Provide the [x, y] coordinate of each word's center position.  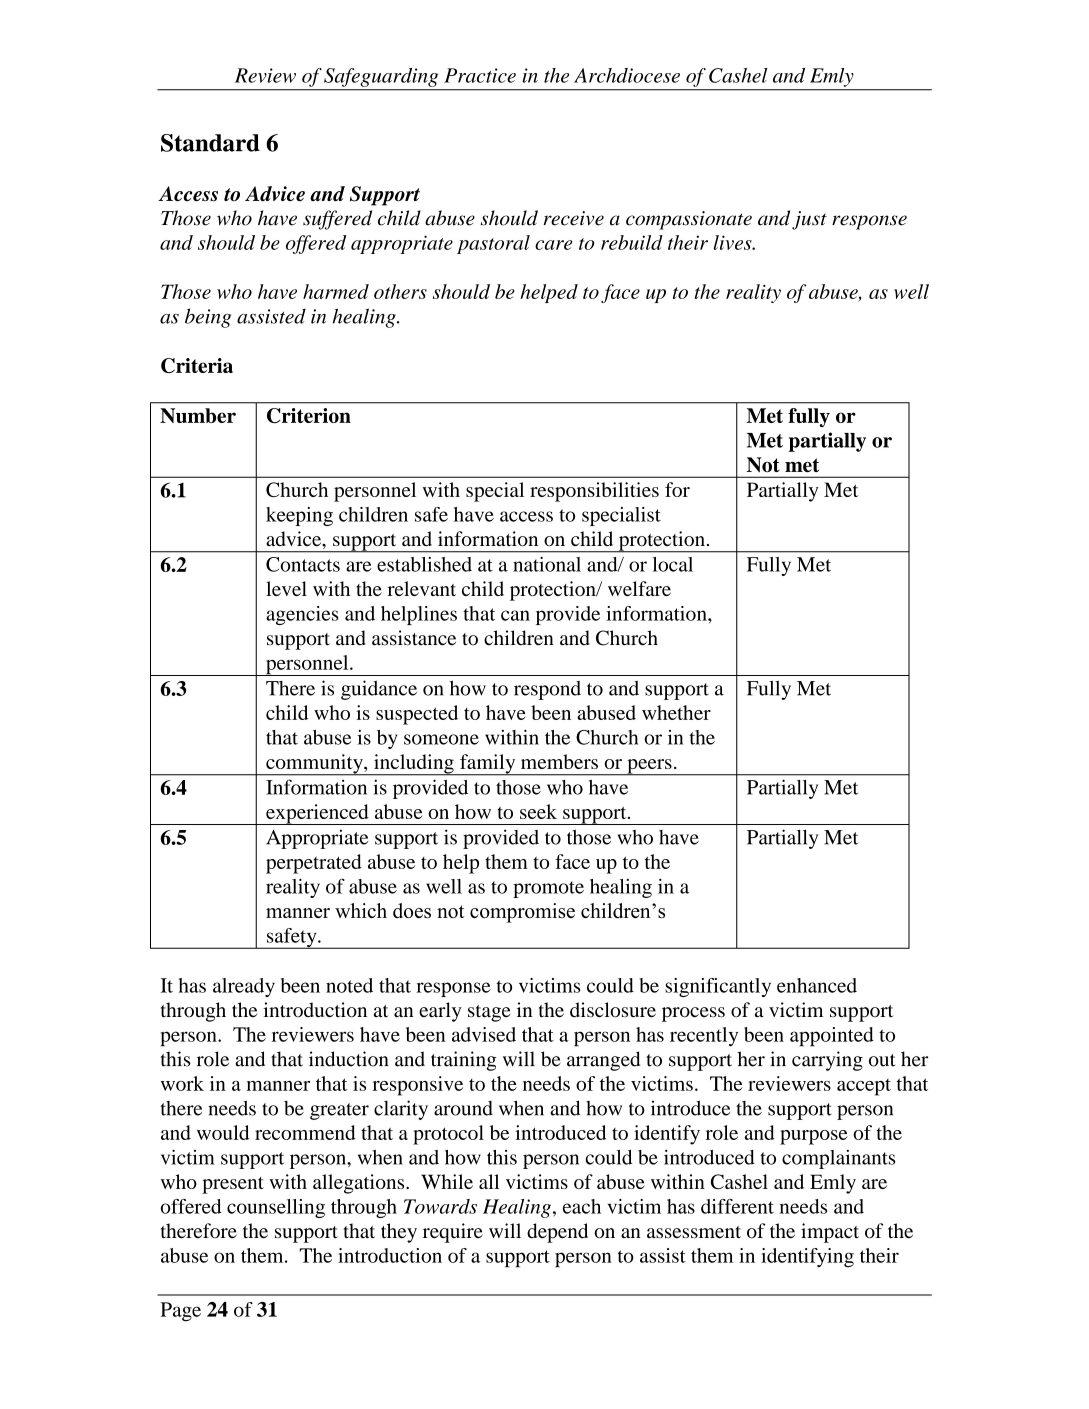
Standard [210, 143]
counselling [276, 1208]
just [809, 220]
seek [538, 811]
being [208, 318]
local [673, 564]
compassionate [689, 220]
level [286, 588]
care [553, 245]
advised [484, 1034]
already [244, 987]
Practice [480, 75]
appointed [832, 1037]
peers [649, 767]
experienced [317, 814]
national [547, 564]
